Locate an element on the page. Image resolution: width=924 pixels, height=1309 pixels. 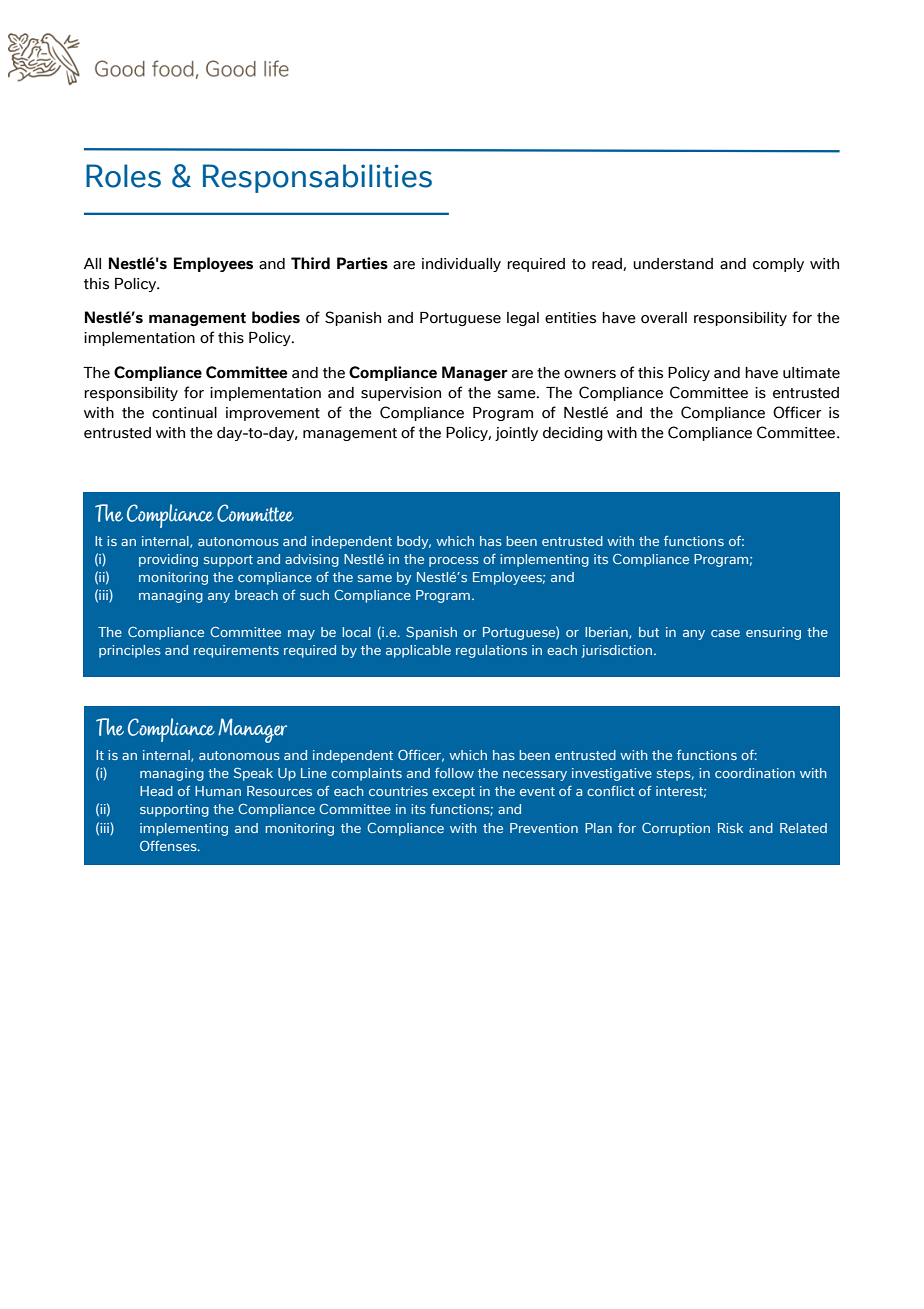
deciding is located at coordinates (573, 434).
